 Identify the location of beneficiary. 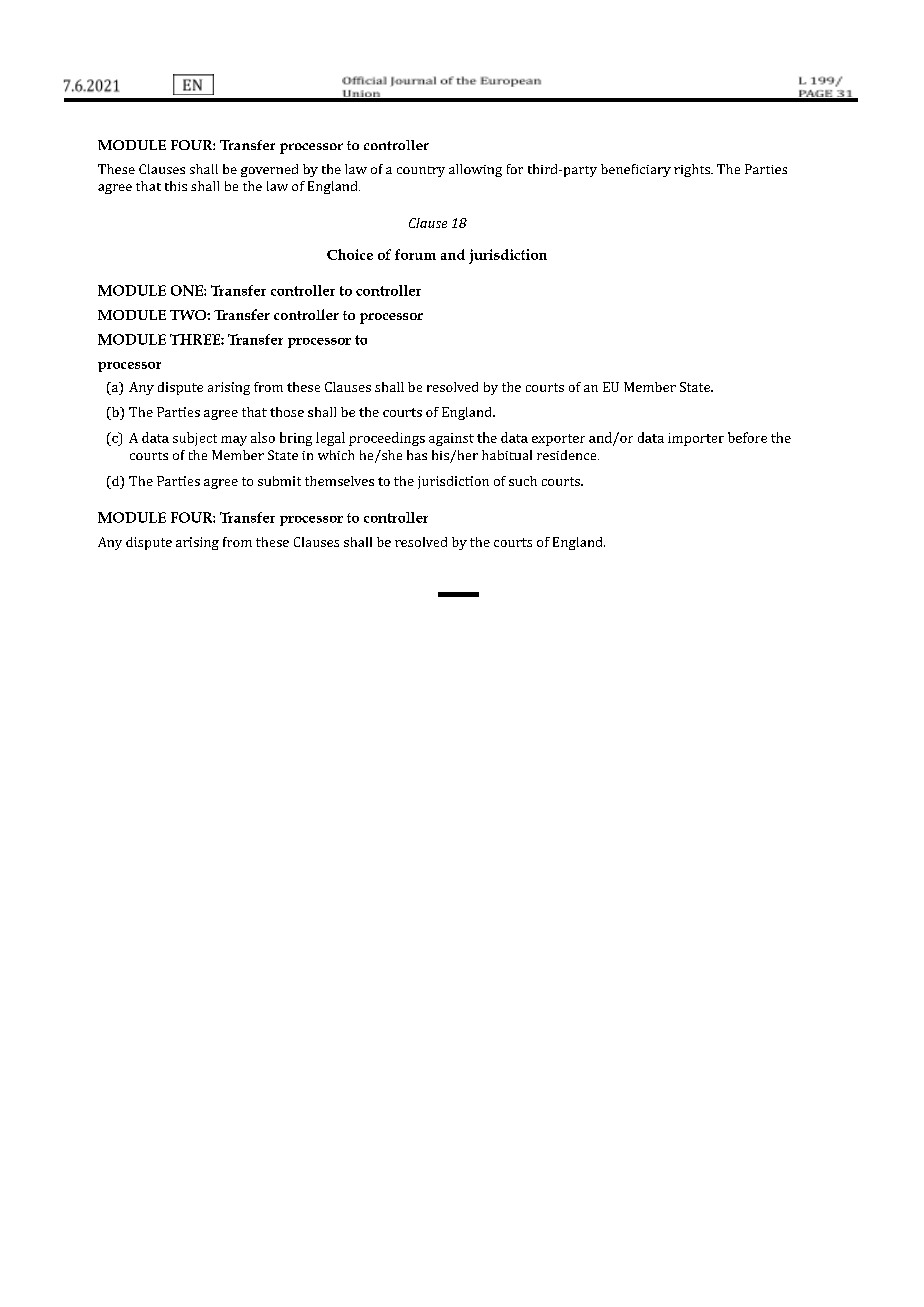
(636, 170).
